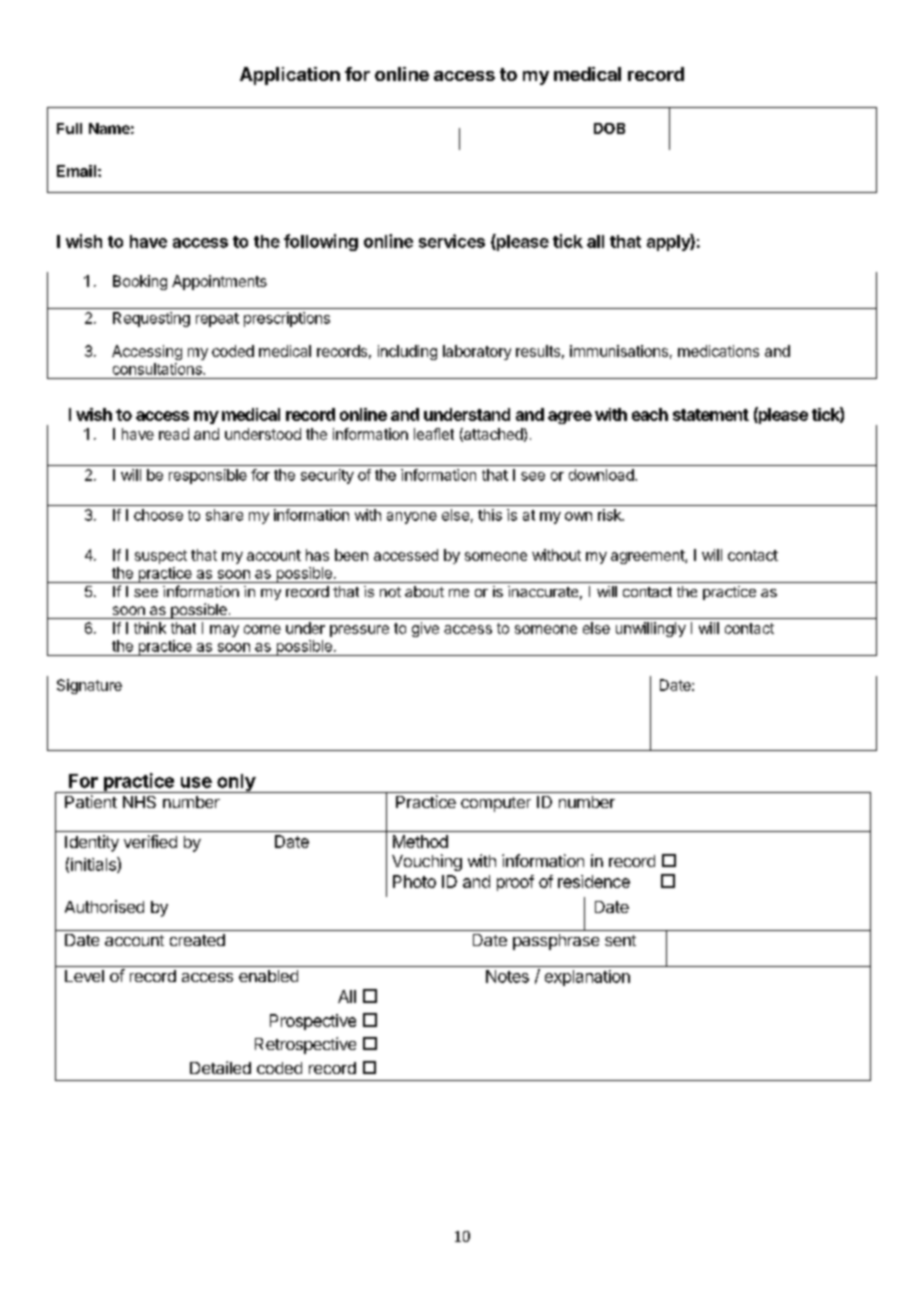  What do you see at coordinates (650, 414) in the screenshot?
I see `each` at bounding box center [650, 414].
